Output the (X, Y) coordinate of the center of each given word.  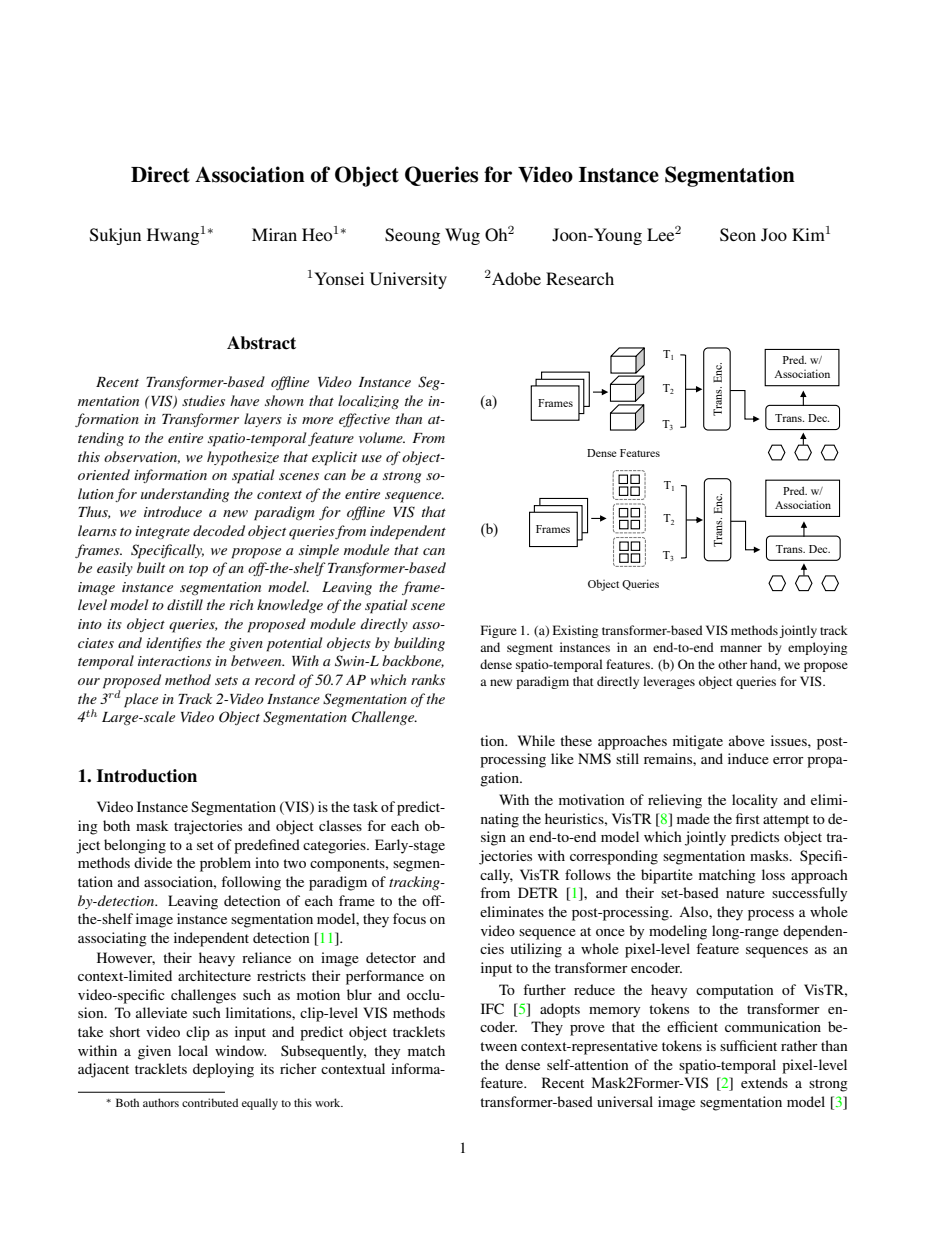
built (151, 567)
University (408, 280)
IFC (492, 1009)
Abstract (261, 343)
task (365, 806)
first (748, 818)
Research (580, 278)
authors (161, 1102)
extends (764, 1082)
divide (153, 862)
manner (741, 648)
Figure (499, 631)
